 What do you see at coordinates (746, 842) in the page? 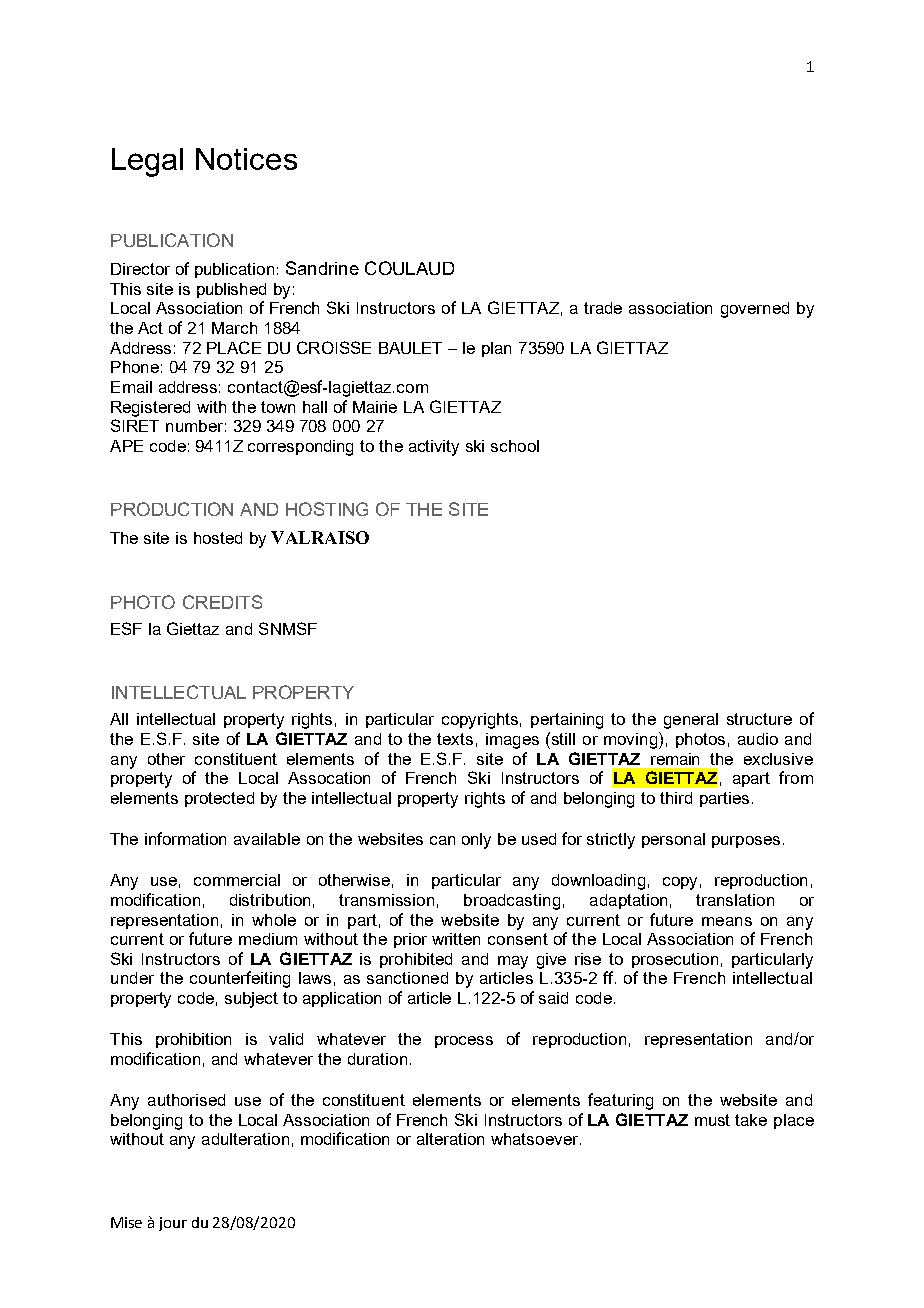
I see `purposes` at bounding box center [746, 842].
